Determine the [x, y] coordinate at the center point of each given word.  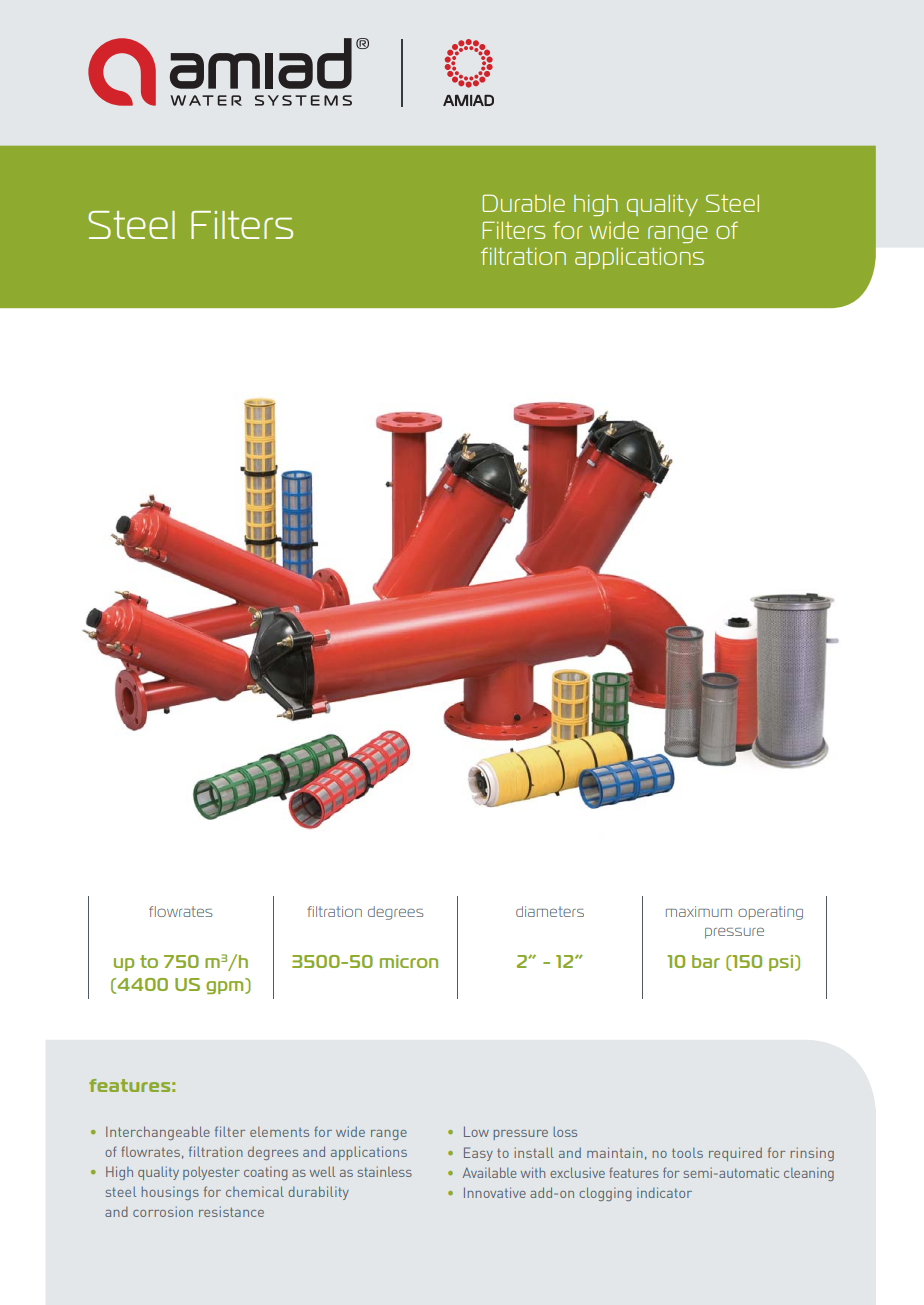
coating [266, 1173]
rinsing [812, 1154]
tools [687, 1153]
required [735, 1154]
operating [770, 913]
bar [706, 961]
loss [565, 1132]
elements [279, 1132]
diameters [550, 911]
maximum [699, 911]
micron [409, 961]
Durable [523, 203]
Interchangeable [158, 1133]
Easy [478, 1154]
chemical [255, 1191]
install [534, 1152]
